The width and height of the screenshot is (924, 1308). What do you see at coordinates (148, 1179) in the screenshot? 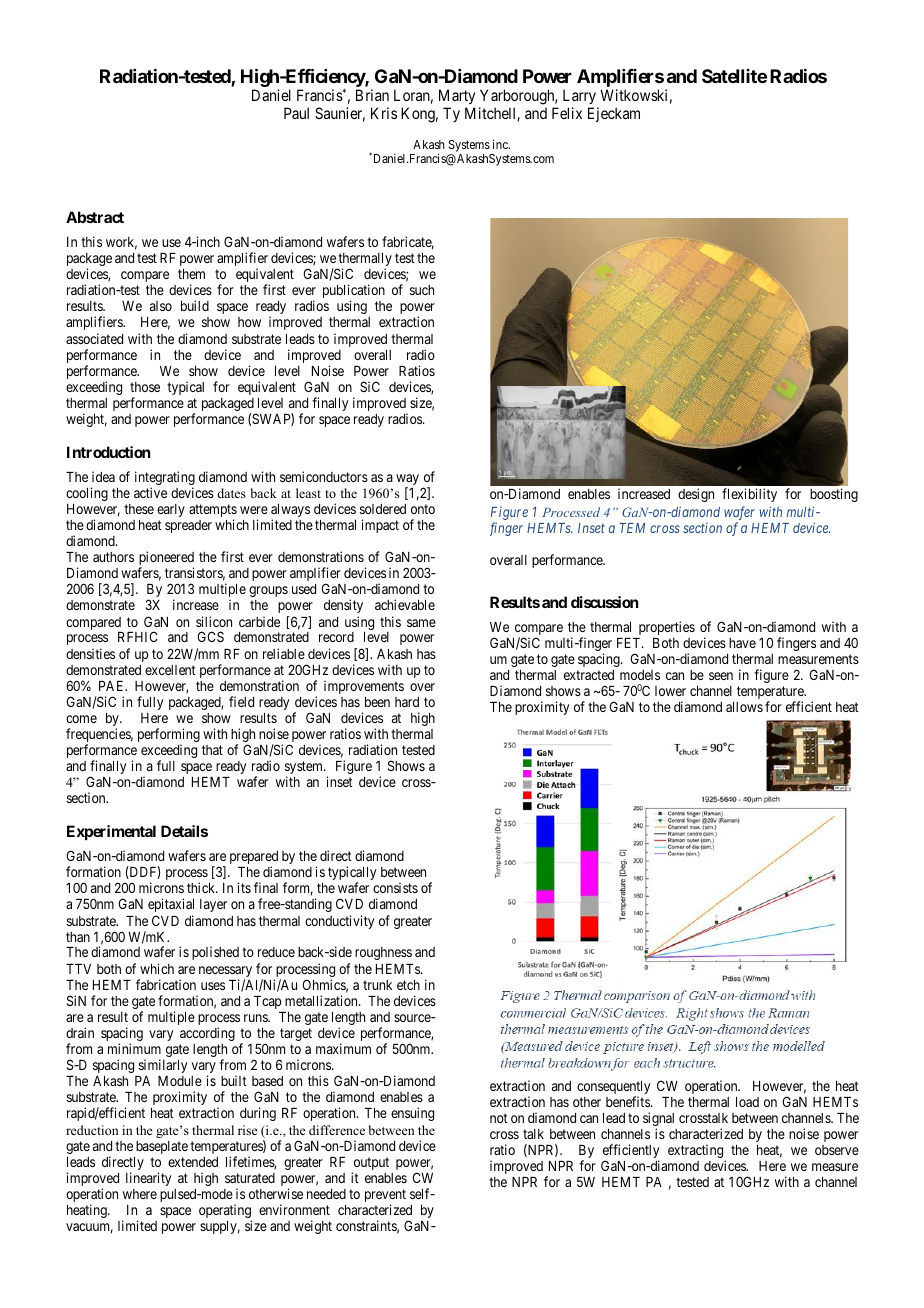
I see `linearity` at bounding box center [148, 1179].
